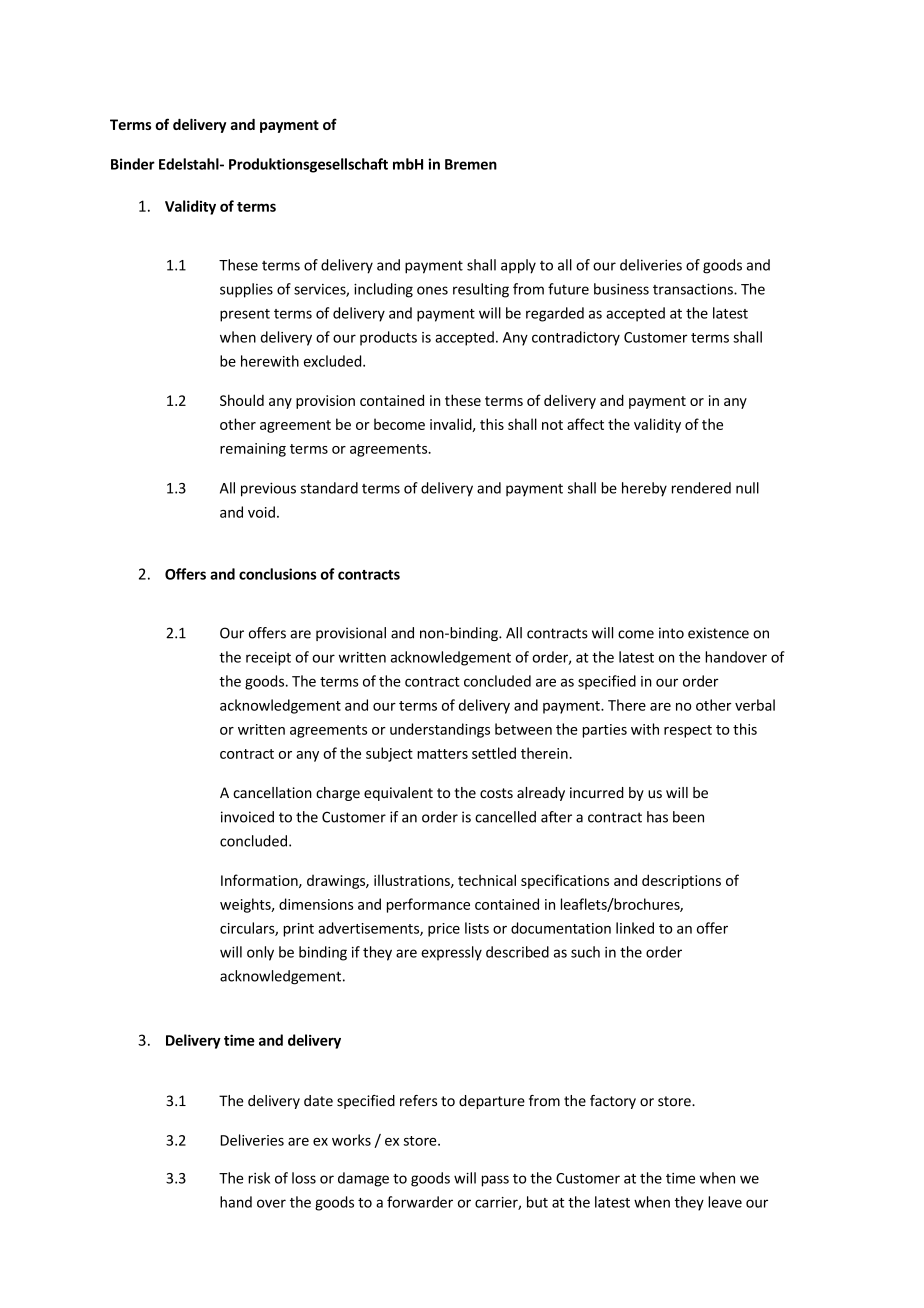 Image resolution: width=924 pixels, height=1308 pixels. What do you see at coordinates (133, 164) in the screenshot?
I see `Binder` at bounding box center [133, 164].
